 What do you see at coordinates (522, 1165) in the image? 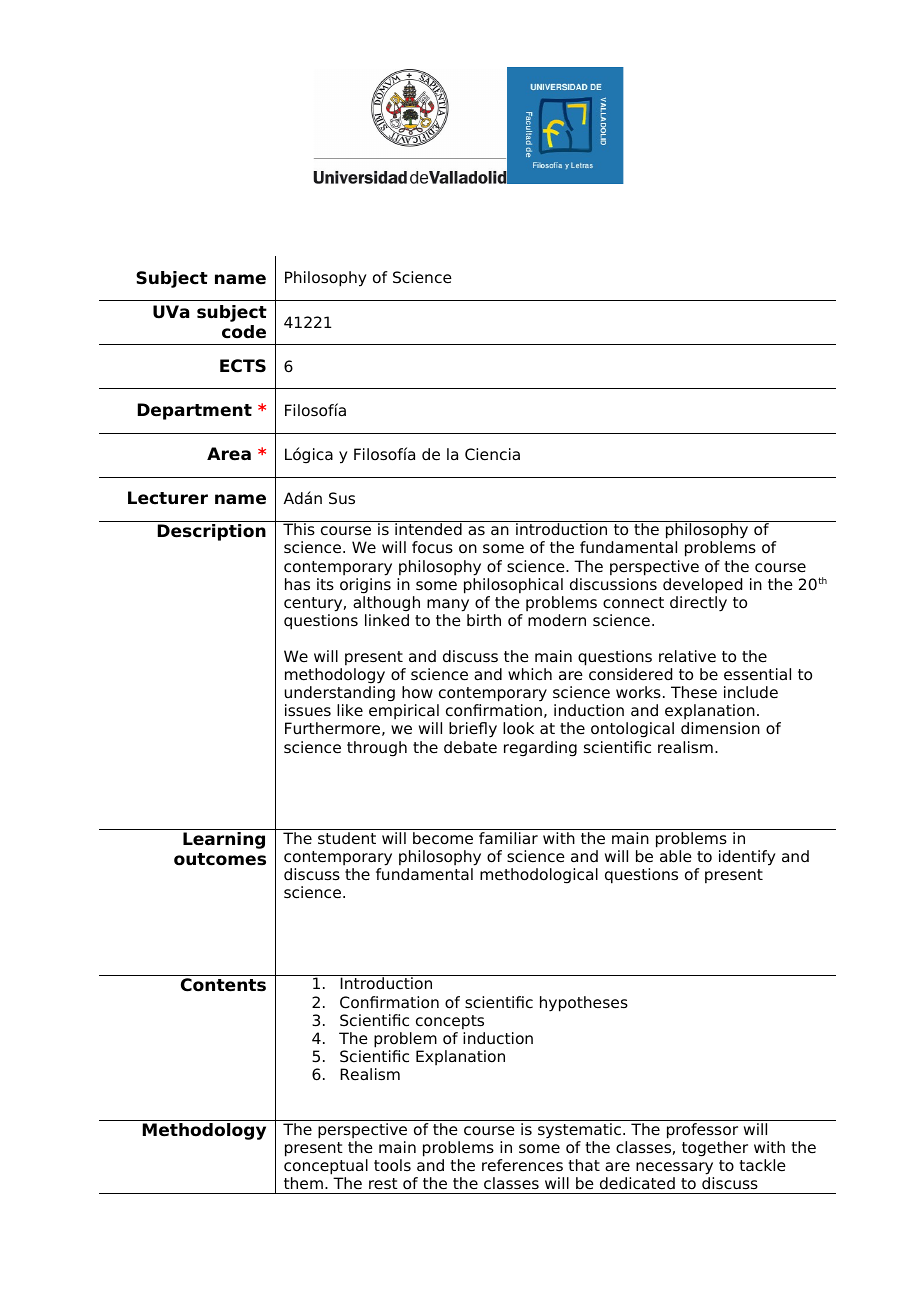
I see `references` at bounding box center [522, 1165].
